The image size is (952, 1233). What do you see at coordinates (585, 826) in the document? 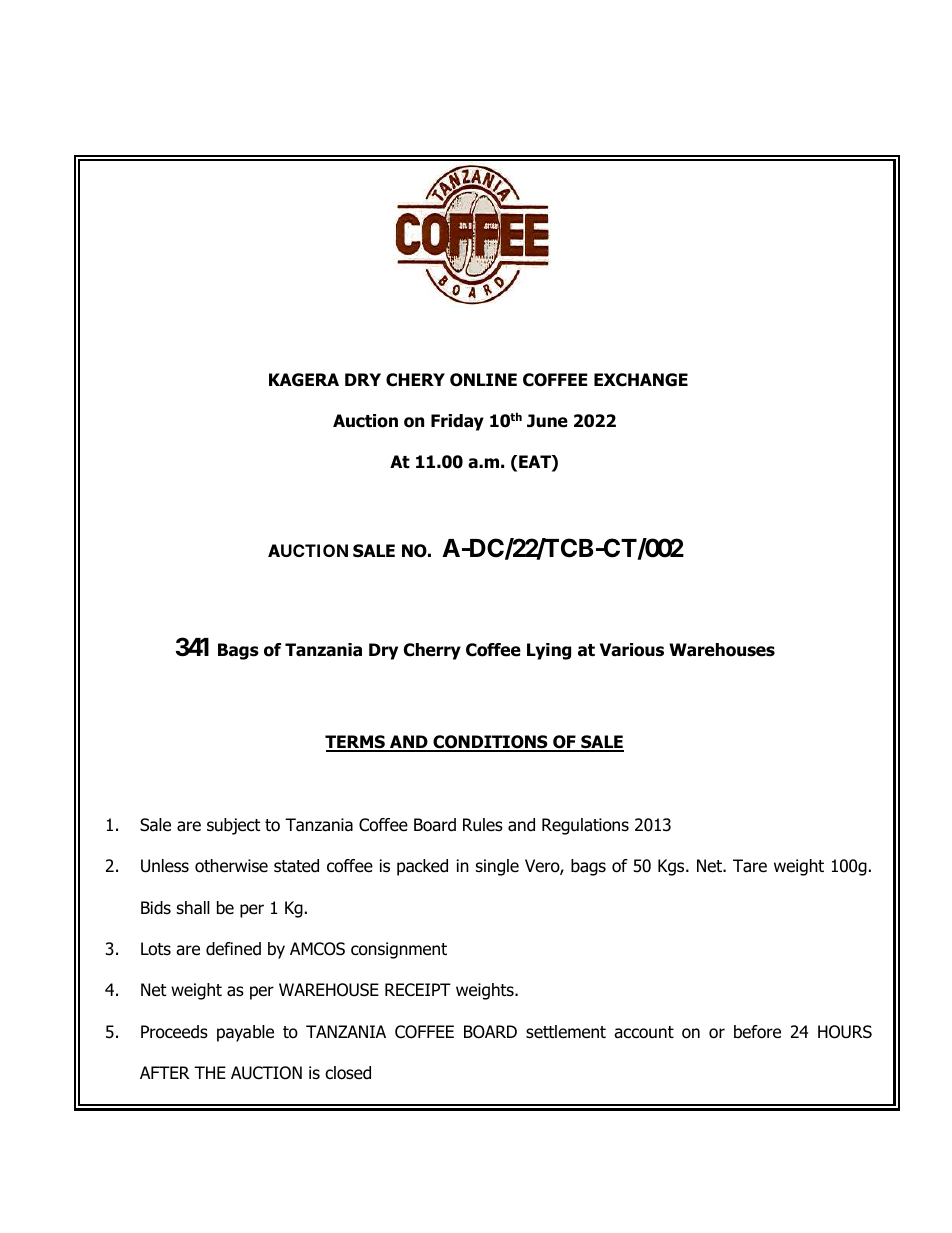
I see `Regulations` at bounding box center [585, 826].
